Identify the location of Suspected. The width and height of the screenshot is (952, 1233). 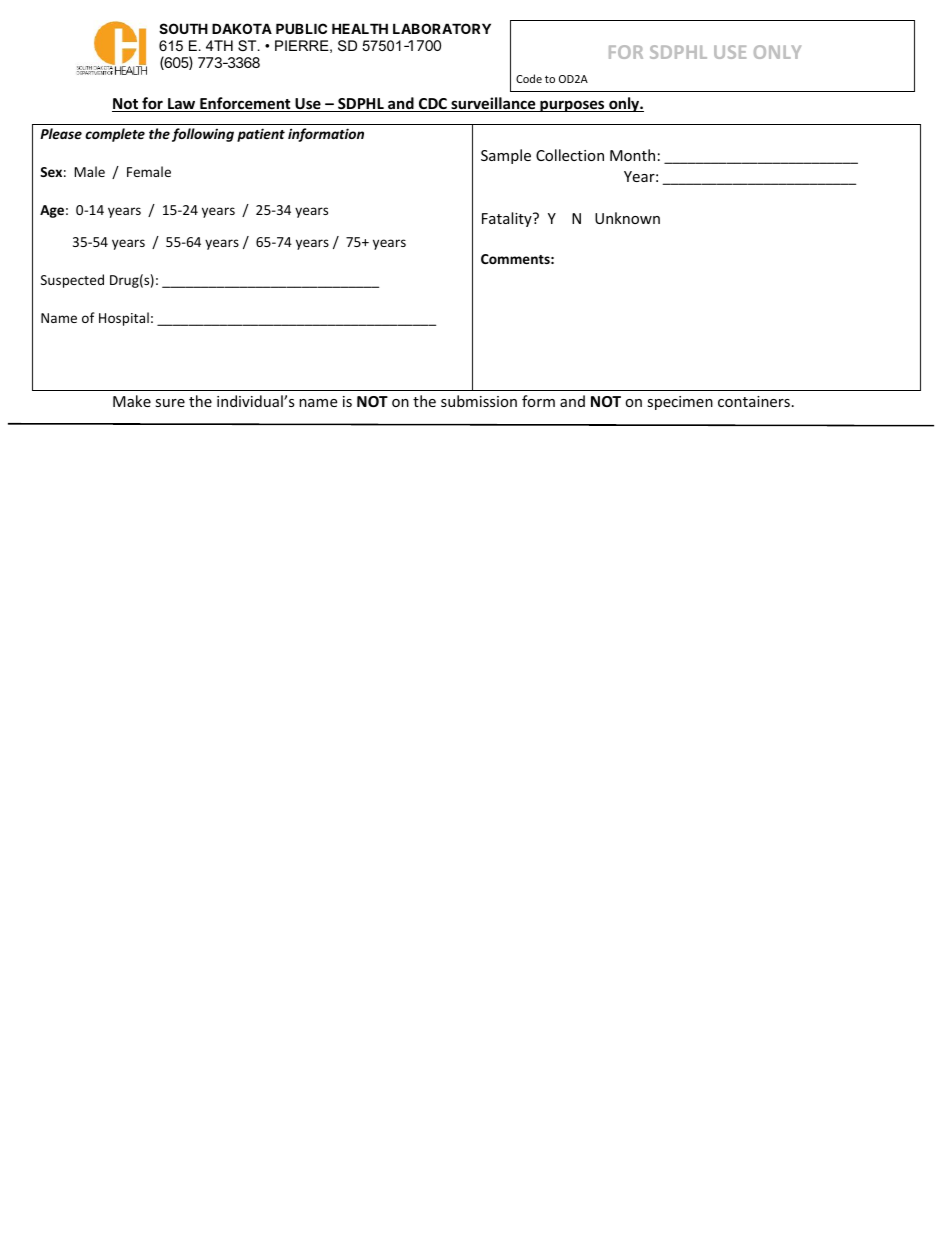
(72, 281).
